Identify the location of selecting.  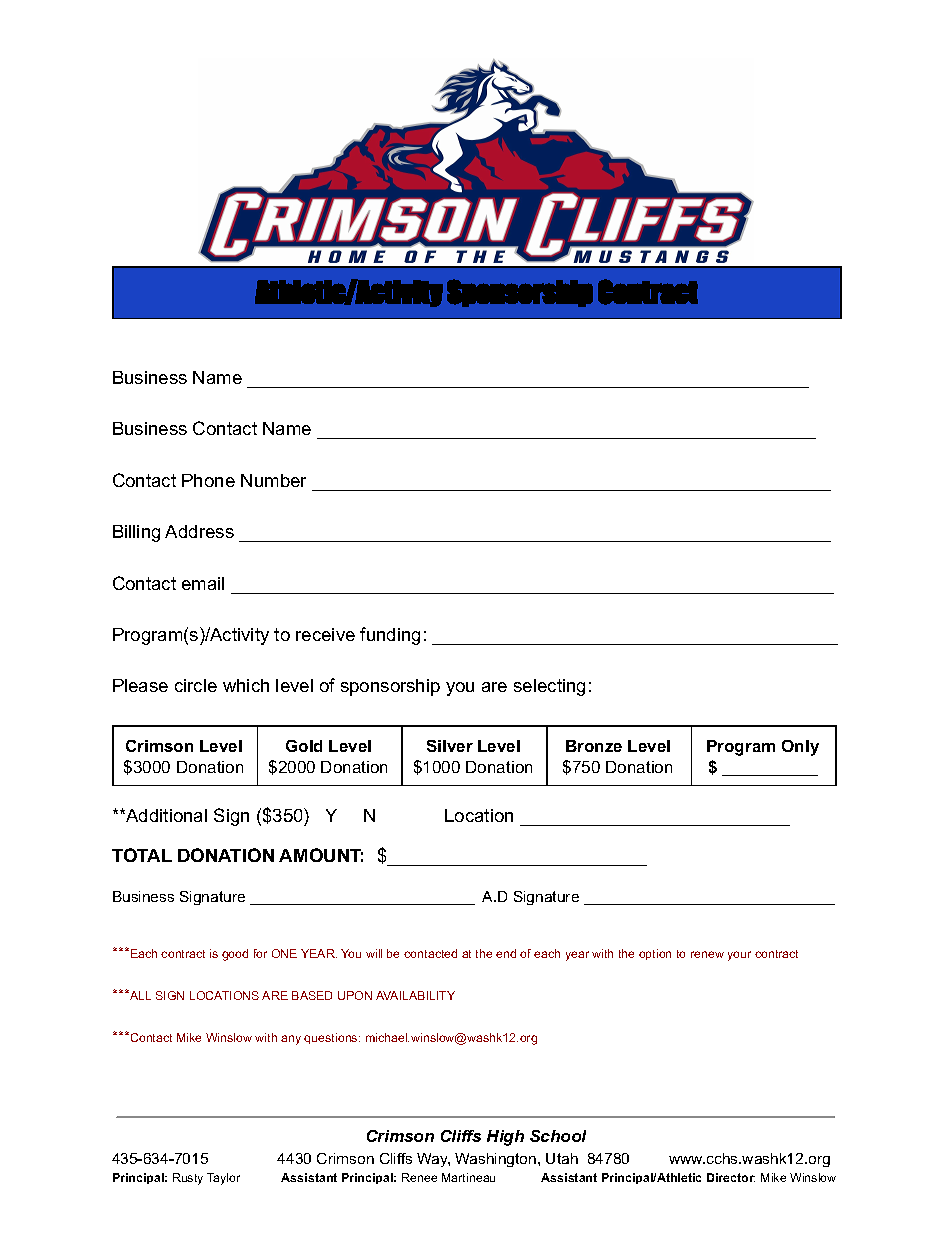
(549, 687).
